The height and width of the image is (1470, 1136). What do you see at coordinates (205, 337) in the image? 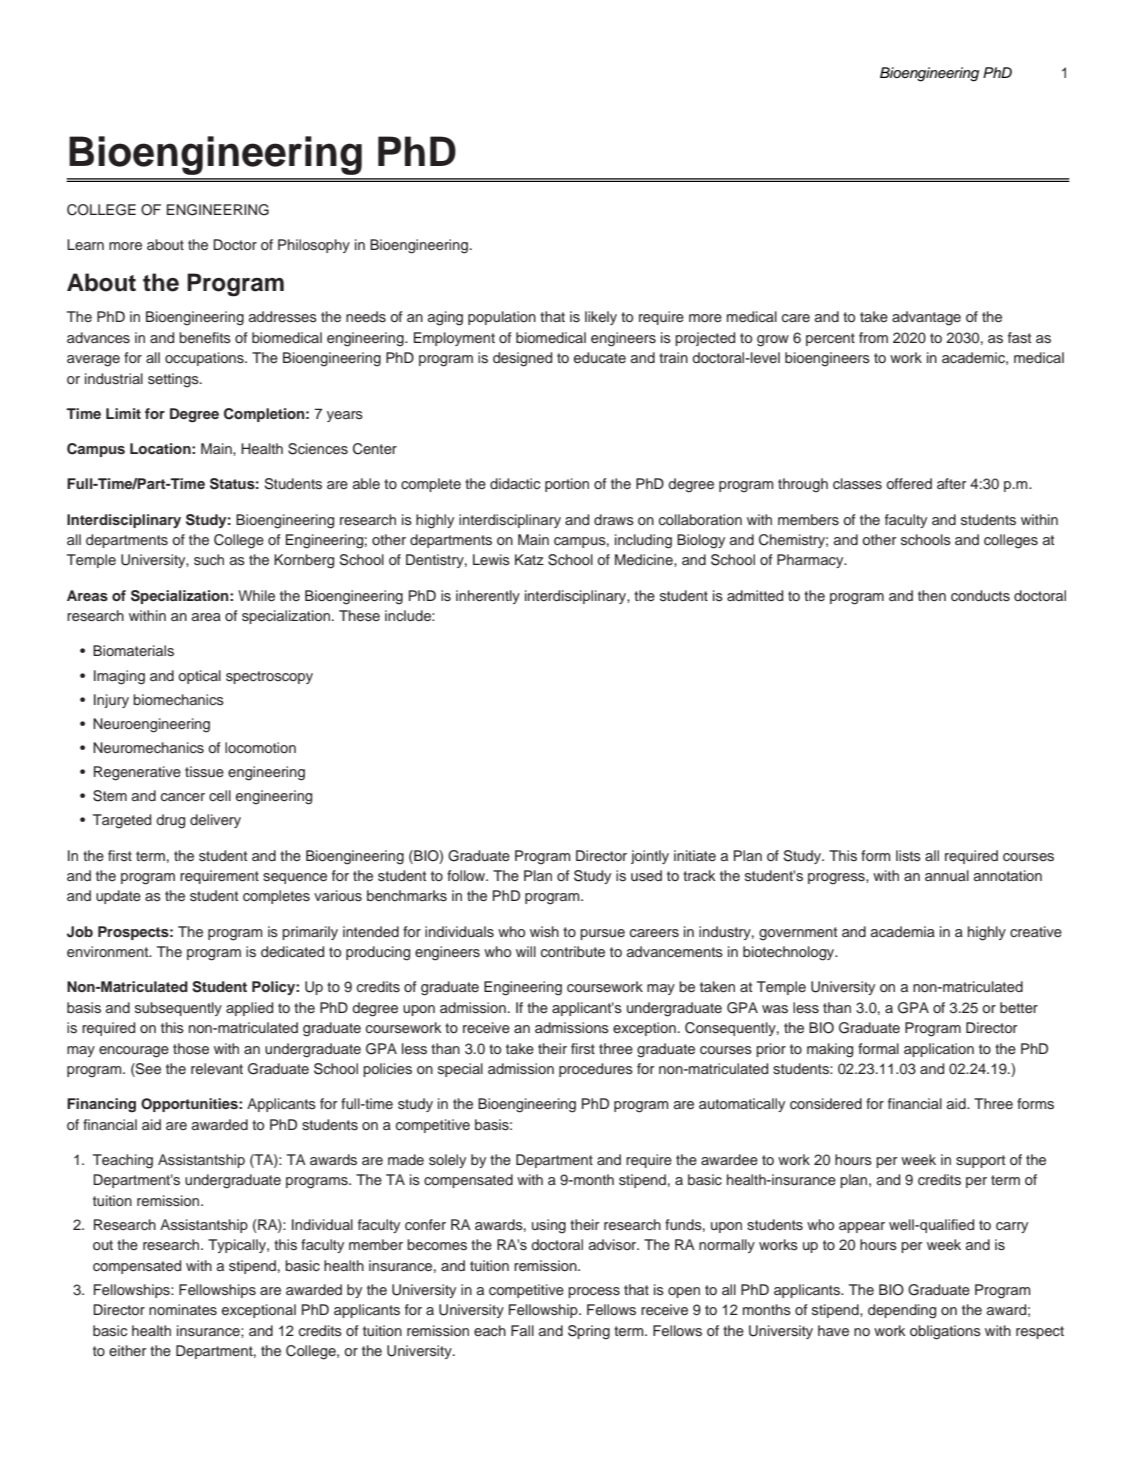
I see `benefits` at bounding box center [205, 337].
